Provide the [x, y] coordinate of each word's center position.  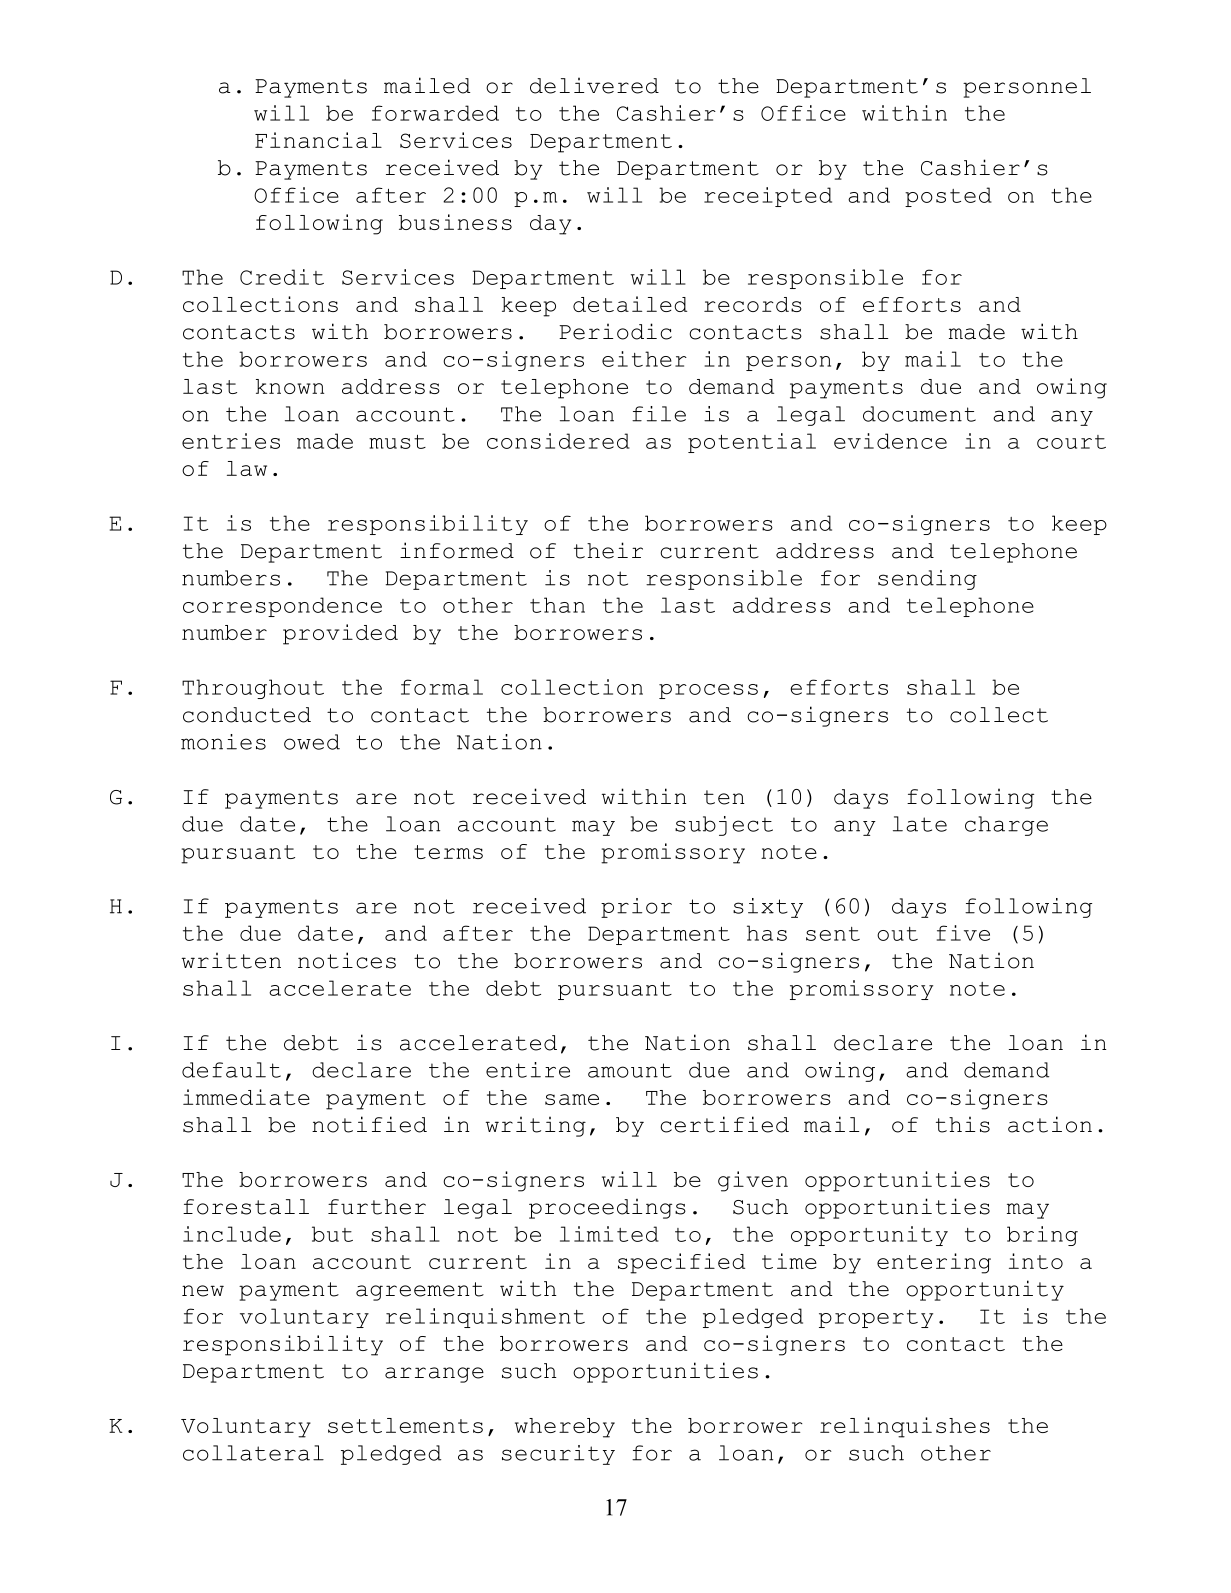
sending [927, 580]
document [919, 414]
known [290, 386]
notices [347, 960]
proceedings [607, 1208]
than [557, 605]
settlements [405, 1425]
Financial [318, 140]
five [963, 933]
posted [948, 197]
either [644, 359]
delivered [594, 85]
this [963, 1124]
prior [636, 908]
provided [340, 634]
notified [369, 1124]
